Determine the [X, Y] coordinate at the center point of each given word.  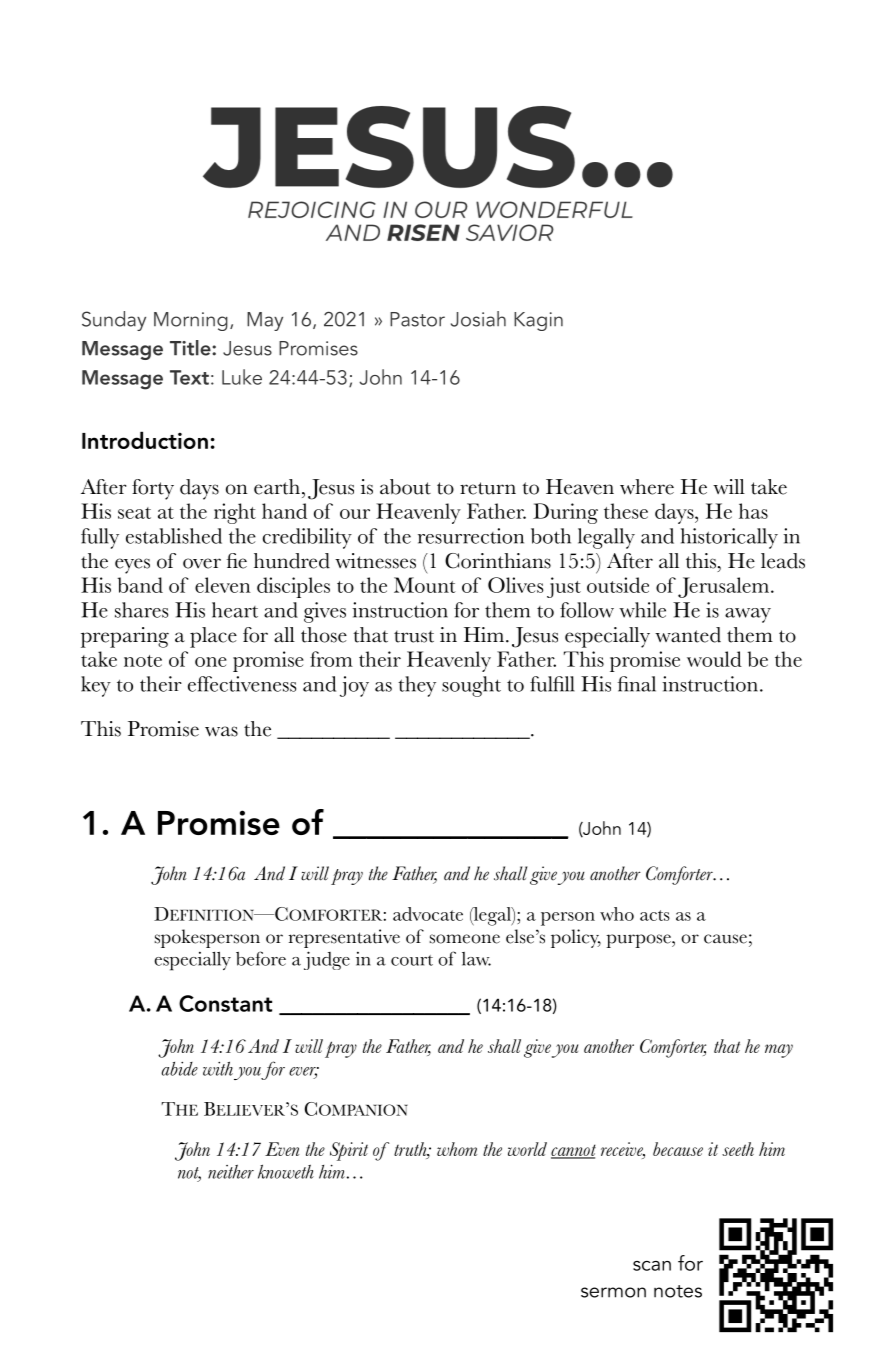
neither [231, 1171]
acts [655, 915]
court [412, 960]
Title [191, 348]
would [714, 659]
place [213, 637]
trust [414, 636]
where [647, 487]
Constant [225, 1003]
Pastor [417, 319]
